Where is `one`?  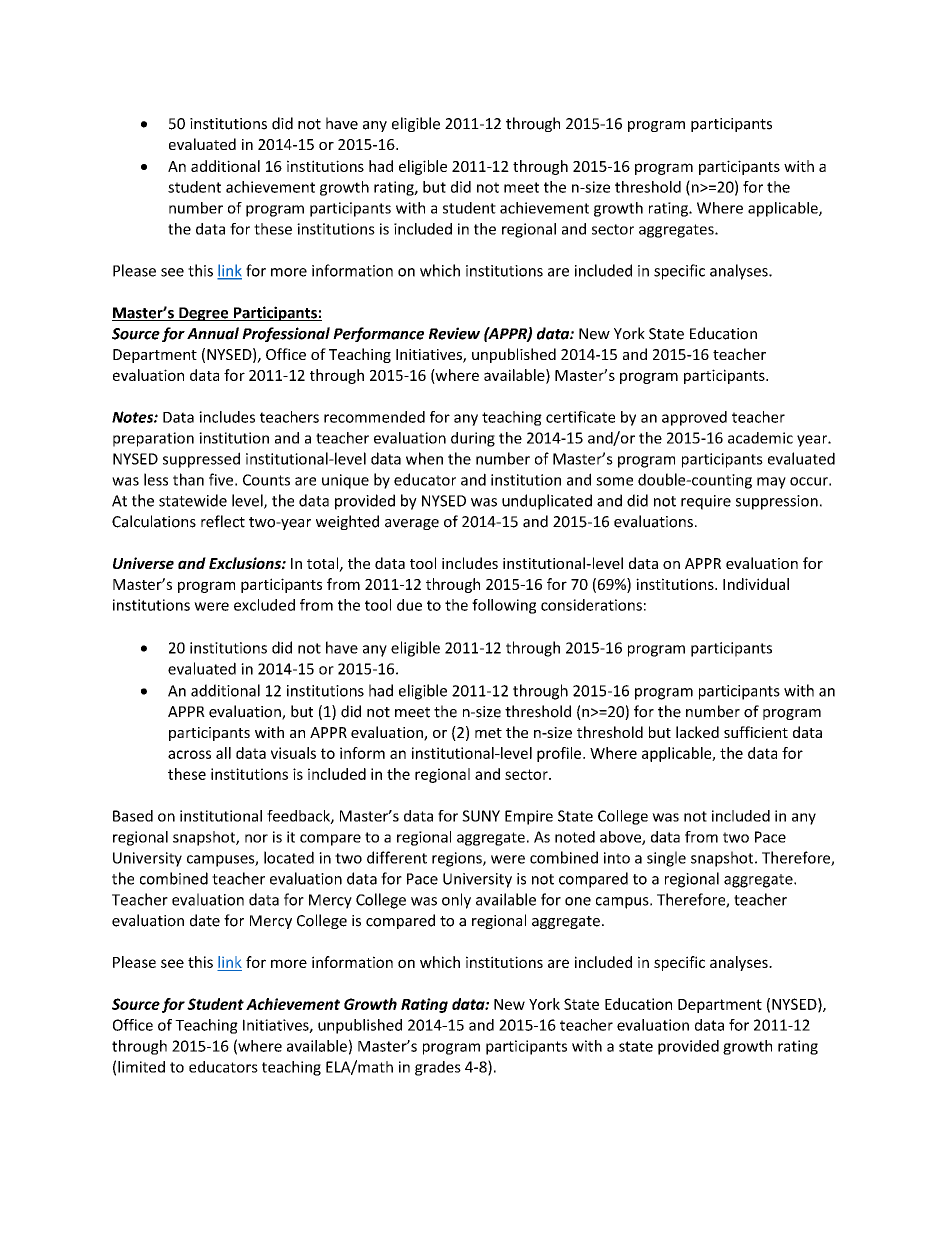
one is located at coordinates (578, 901).
